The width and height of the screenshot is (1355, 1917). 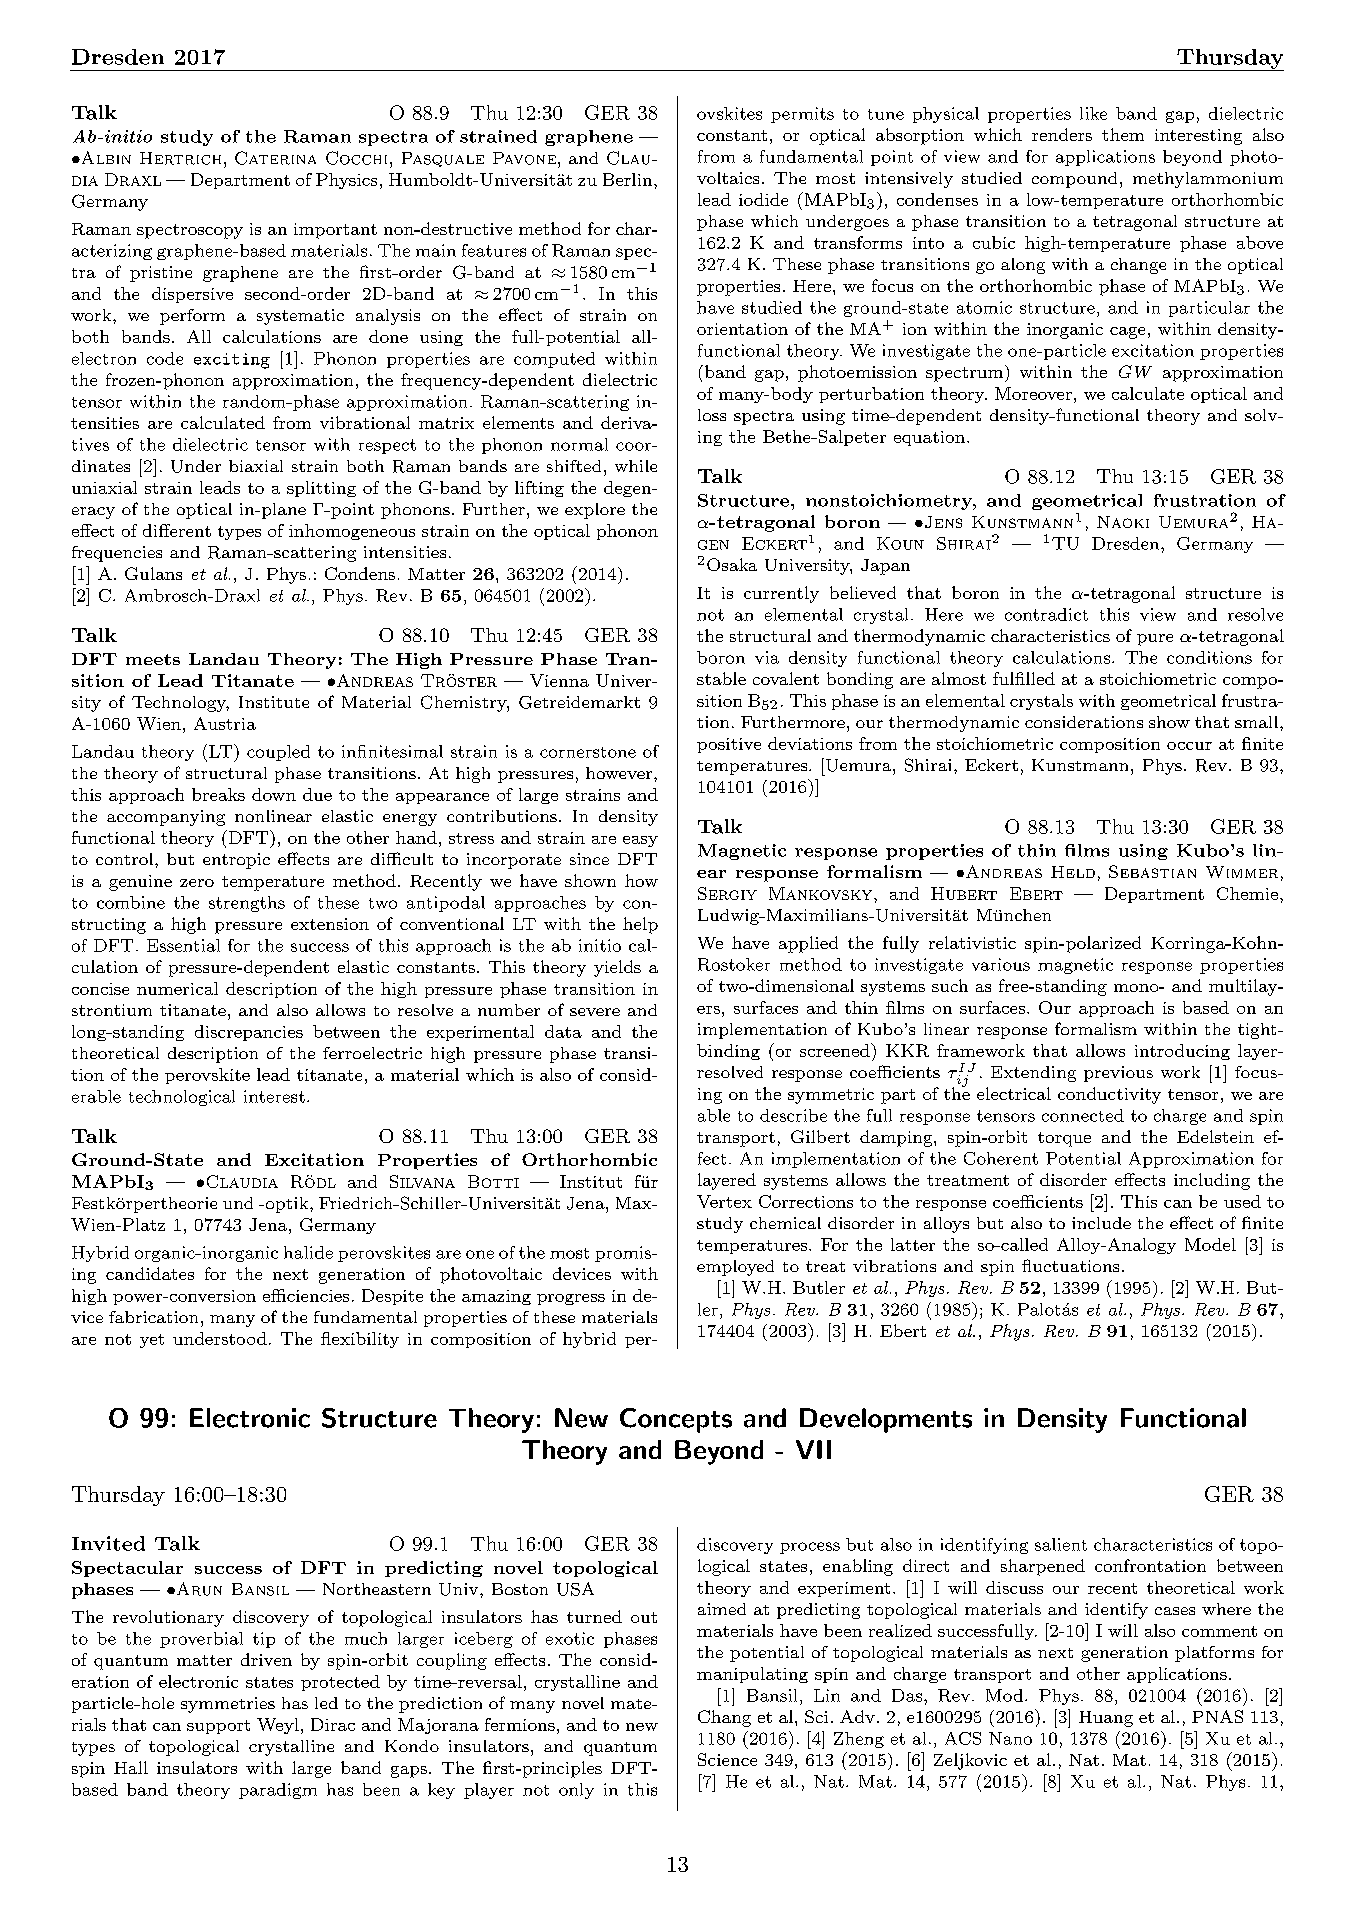 What do you see at coordinates (729, 745) in the screenshot?
I see `positive` at bounding box center [729, 745].
